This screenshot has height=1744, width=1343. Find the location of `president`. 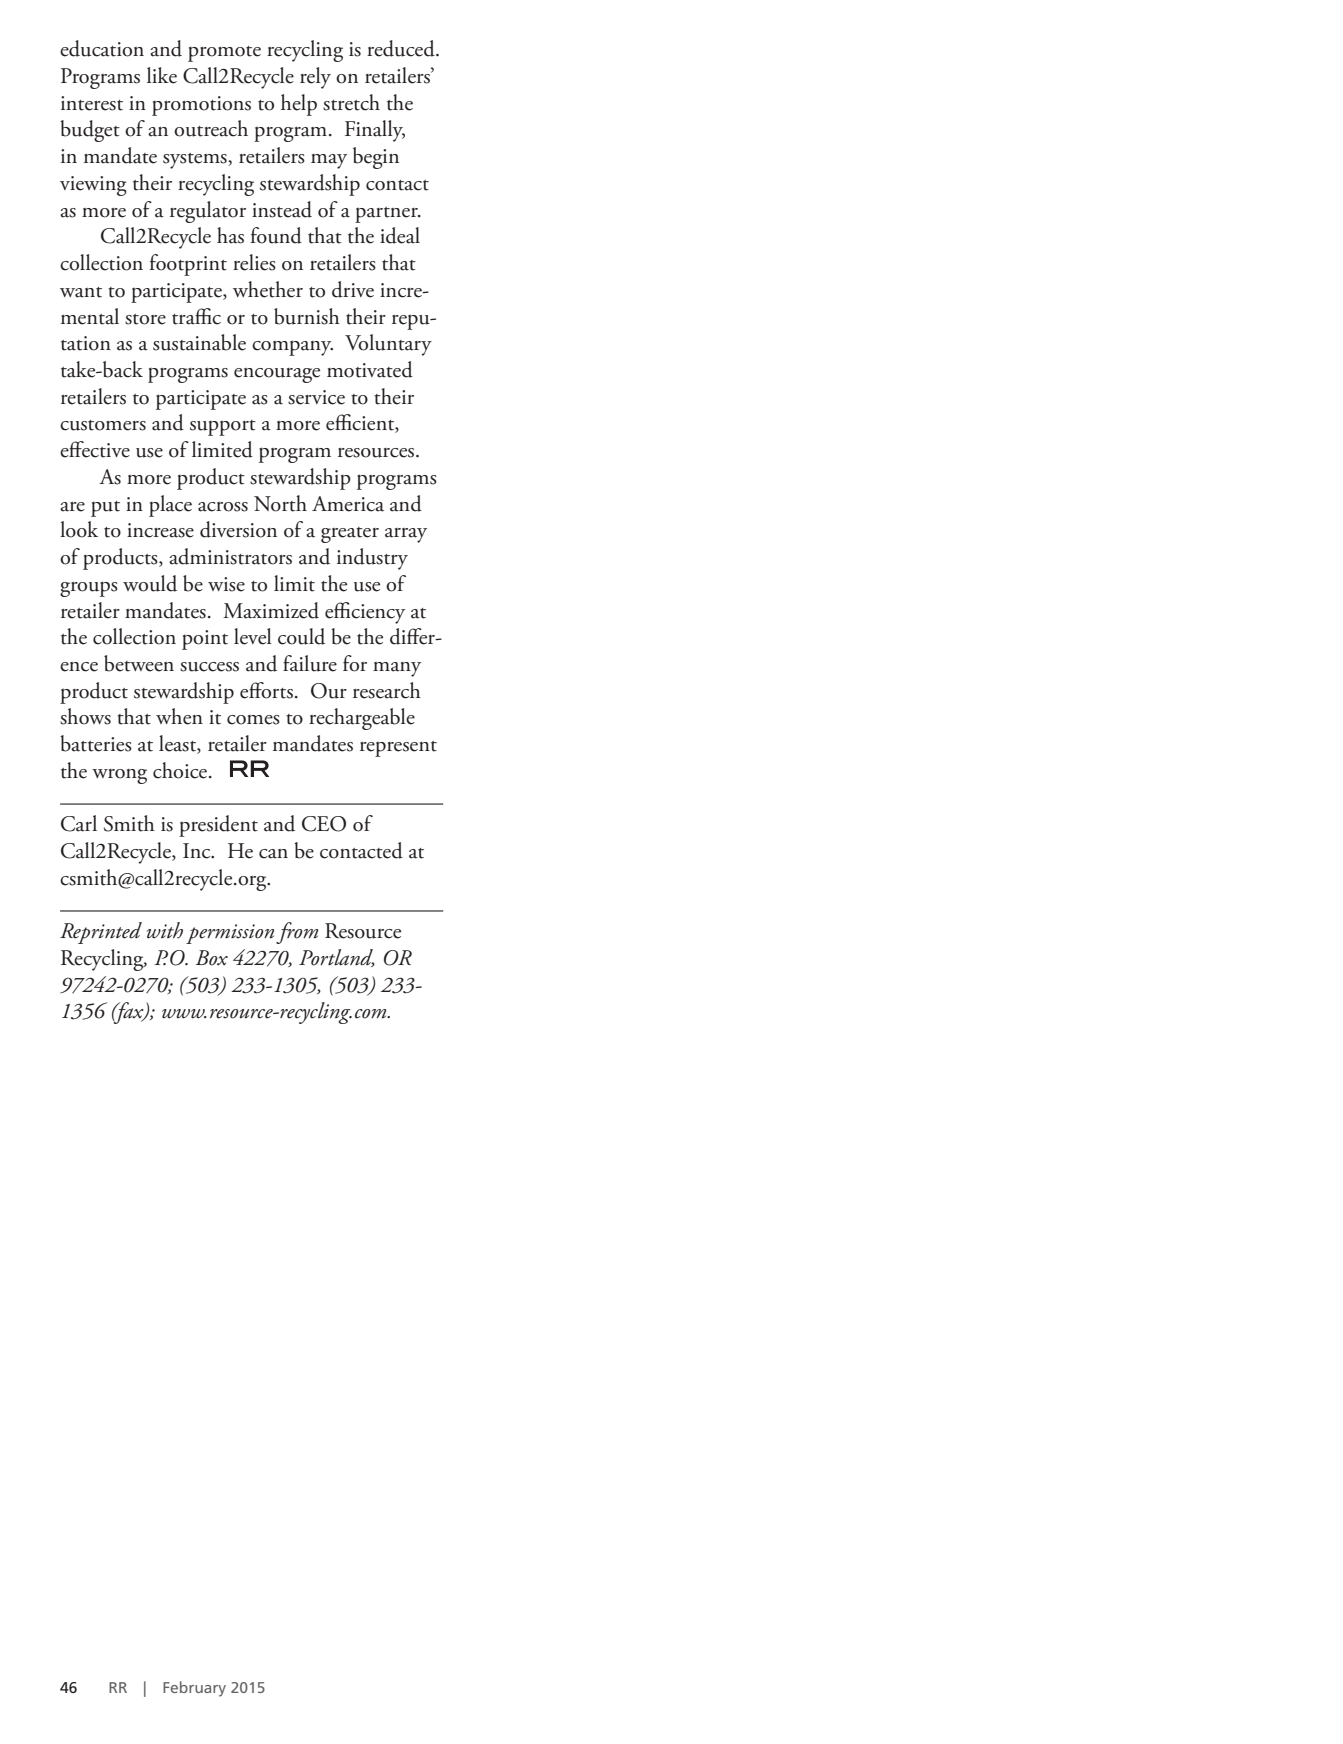

president is located at coordinates (218, 826).
